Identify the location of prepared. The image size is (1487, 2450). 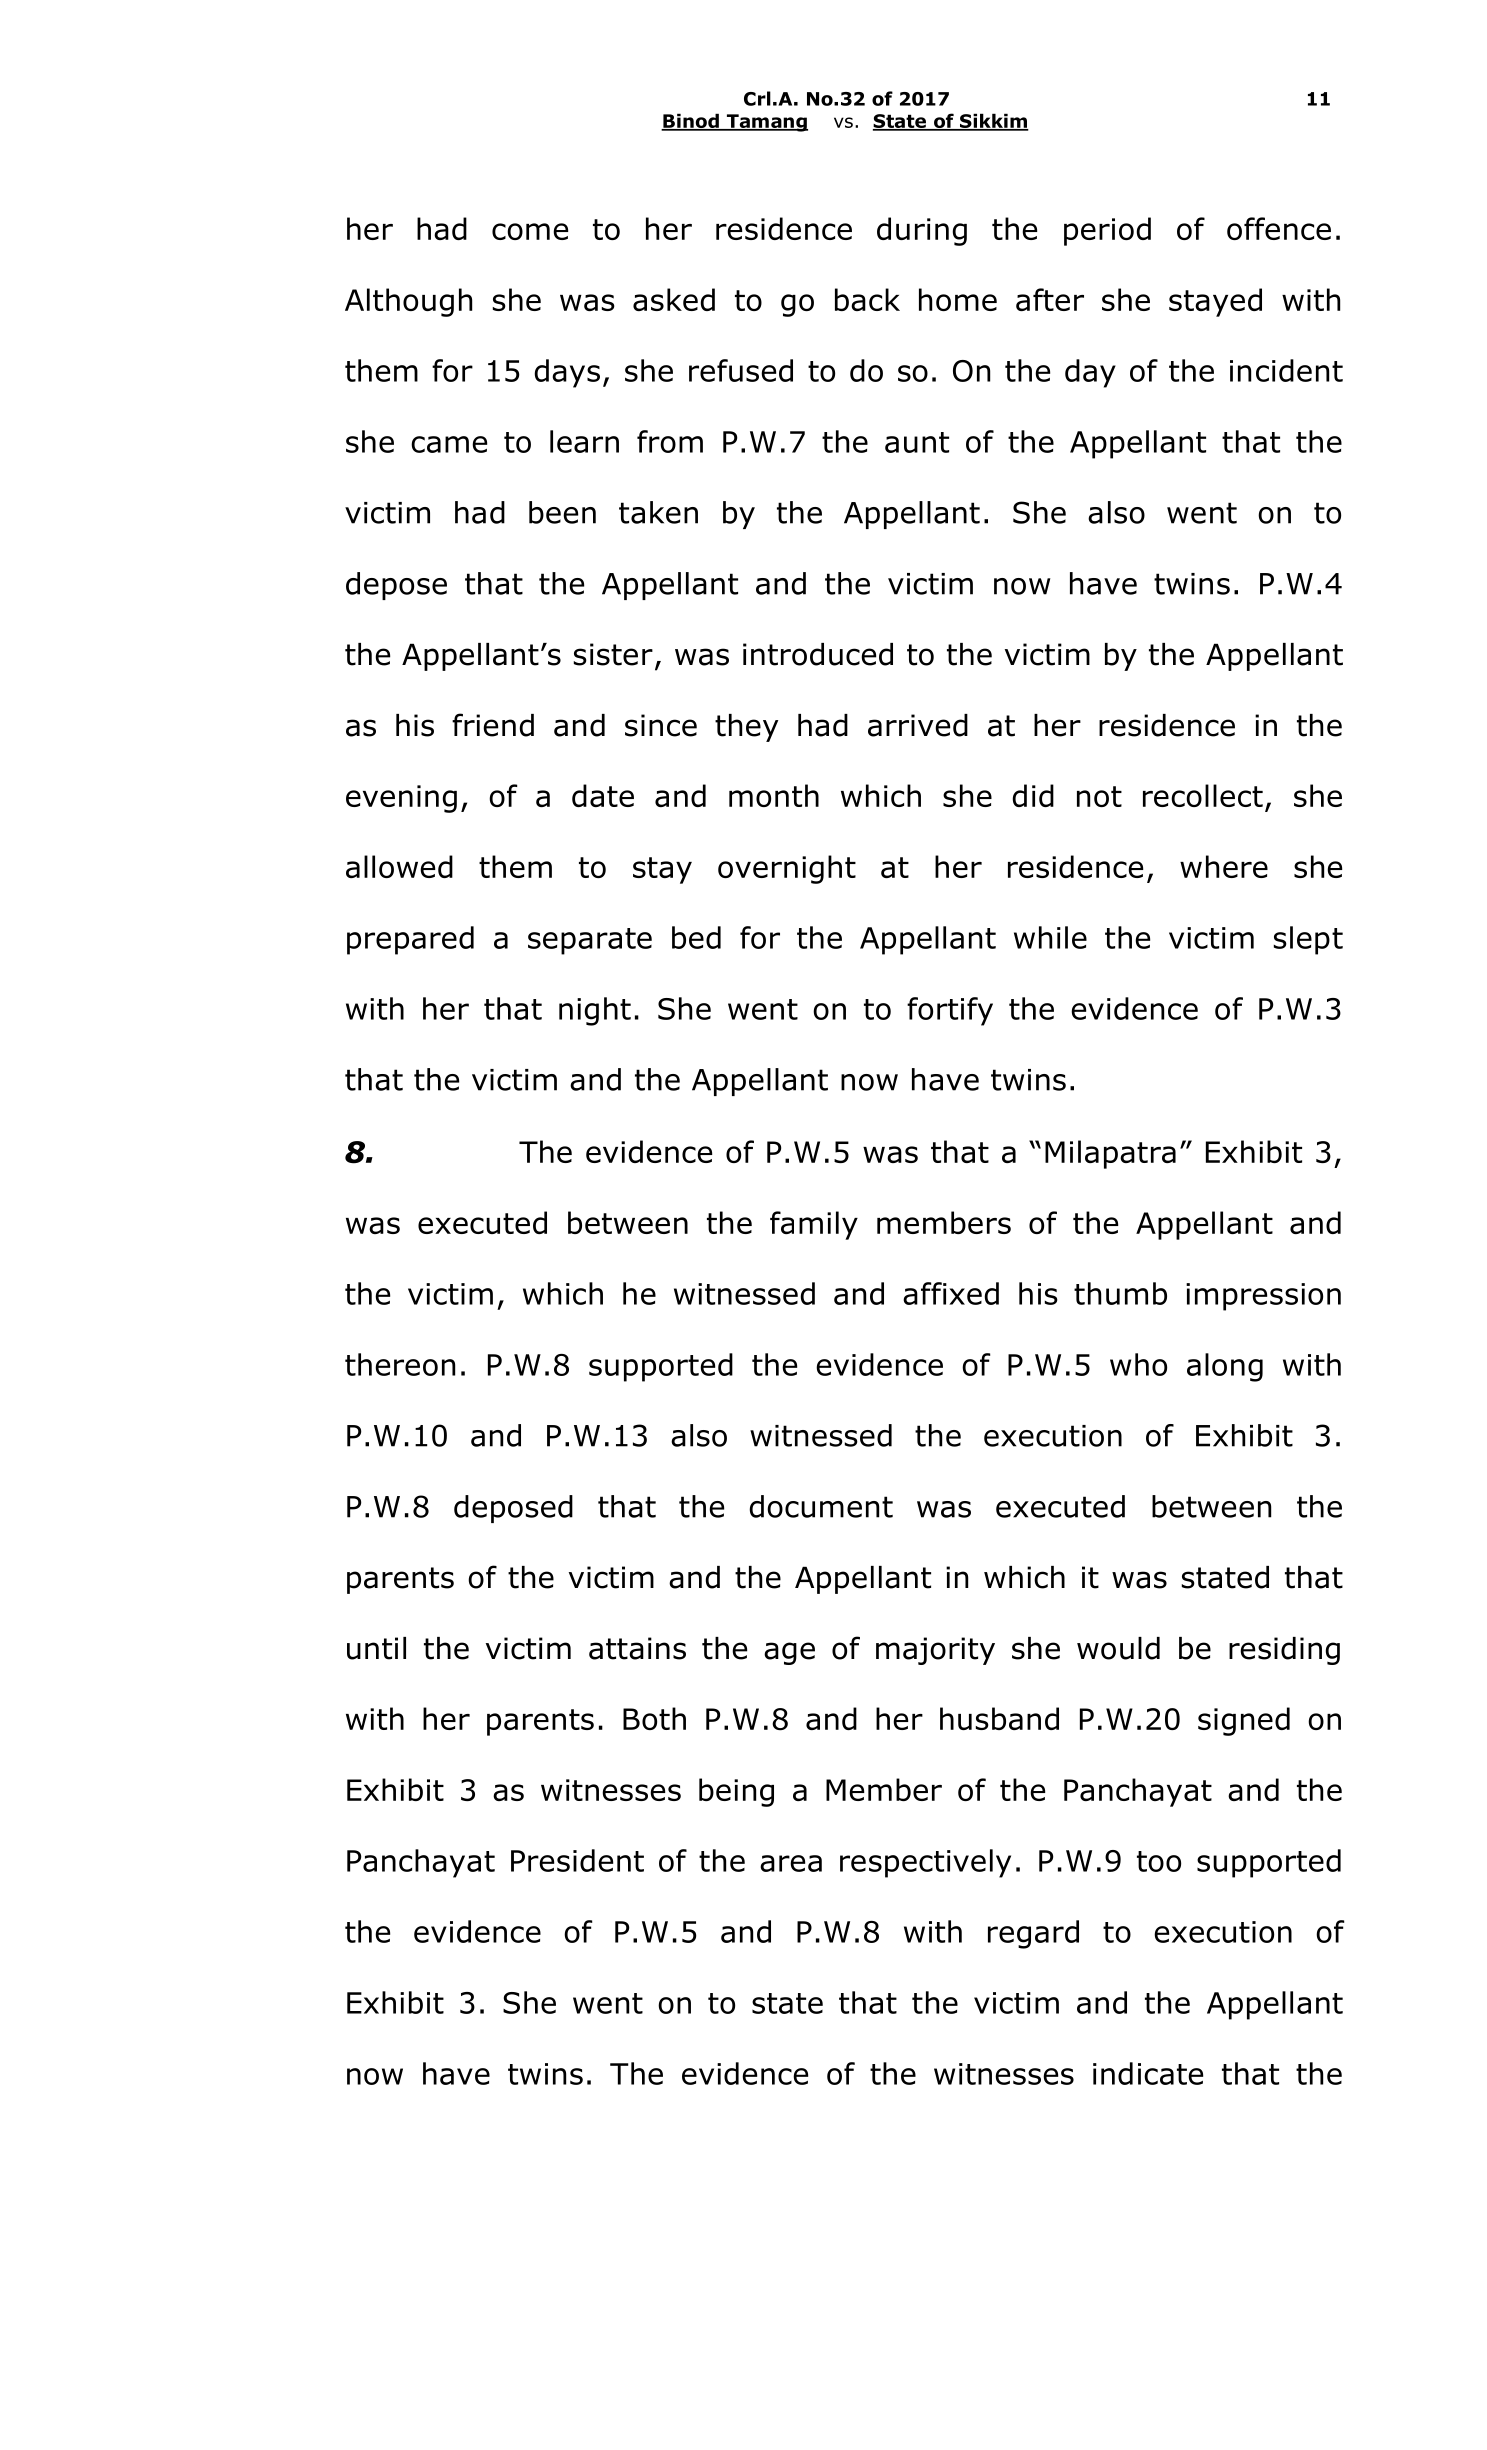
(410, 940).
